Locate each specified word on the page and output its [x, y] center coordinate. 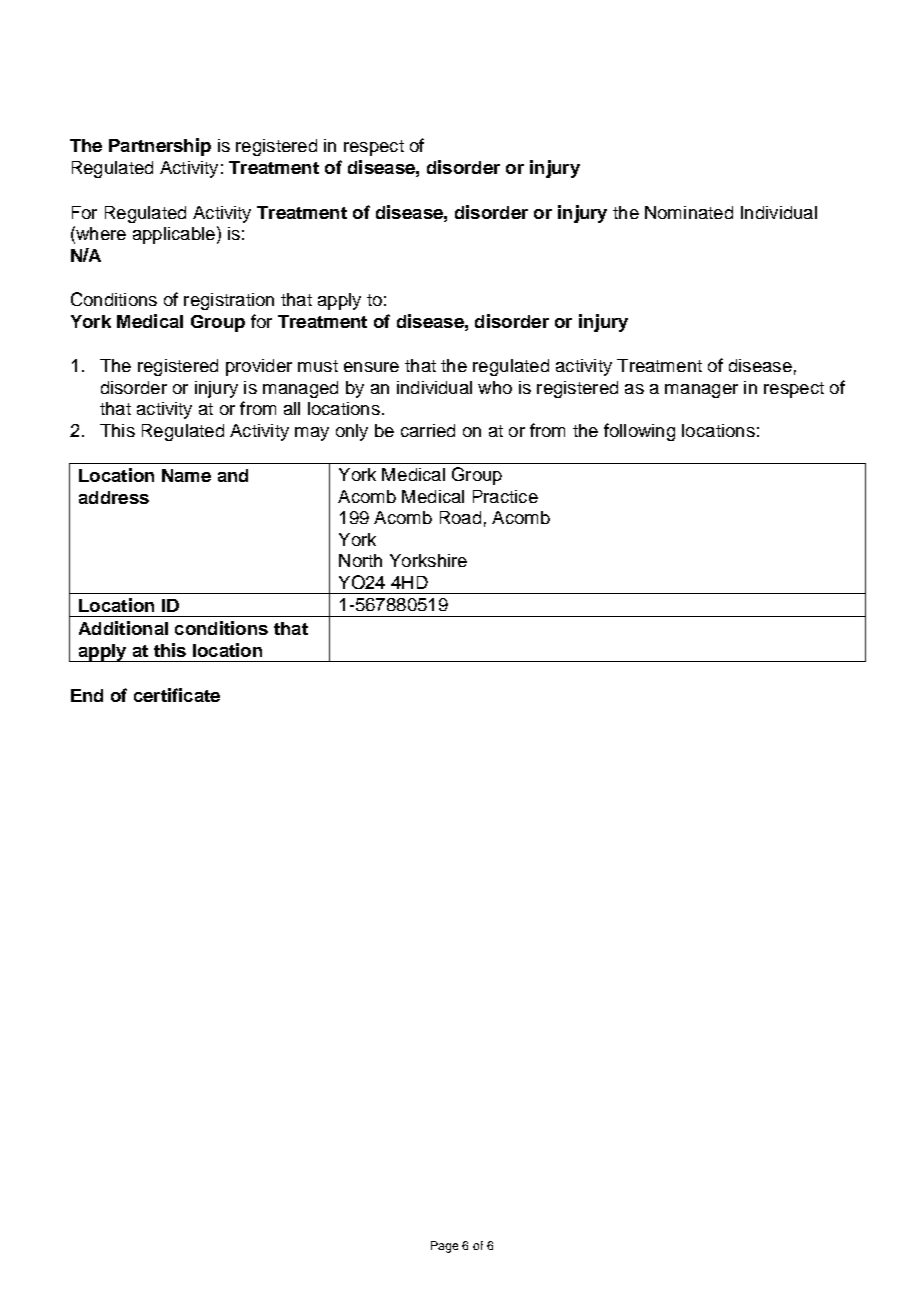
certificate [177, 695]
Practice [505, 496]
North [360, 560]
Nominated [689, 212]
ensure [371, 367]
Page [444, 1247]
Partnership [160, 147]
